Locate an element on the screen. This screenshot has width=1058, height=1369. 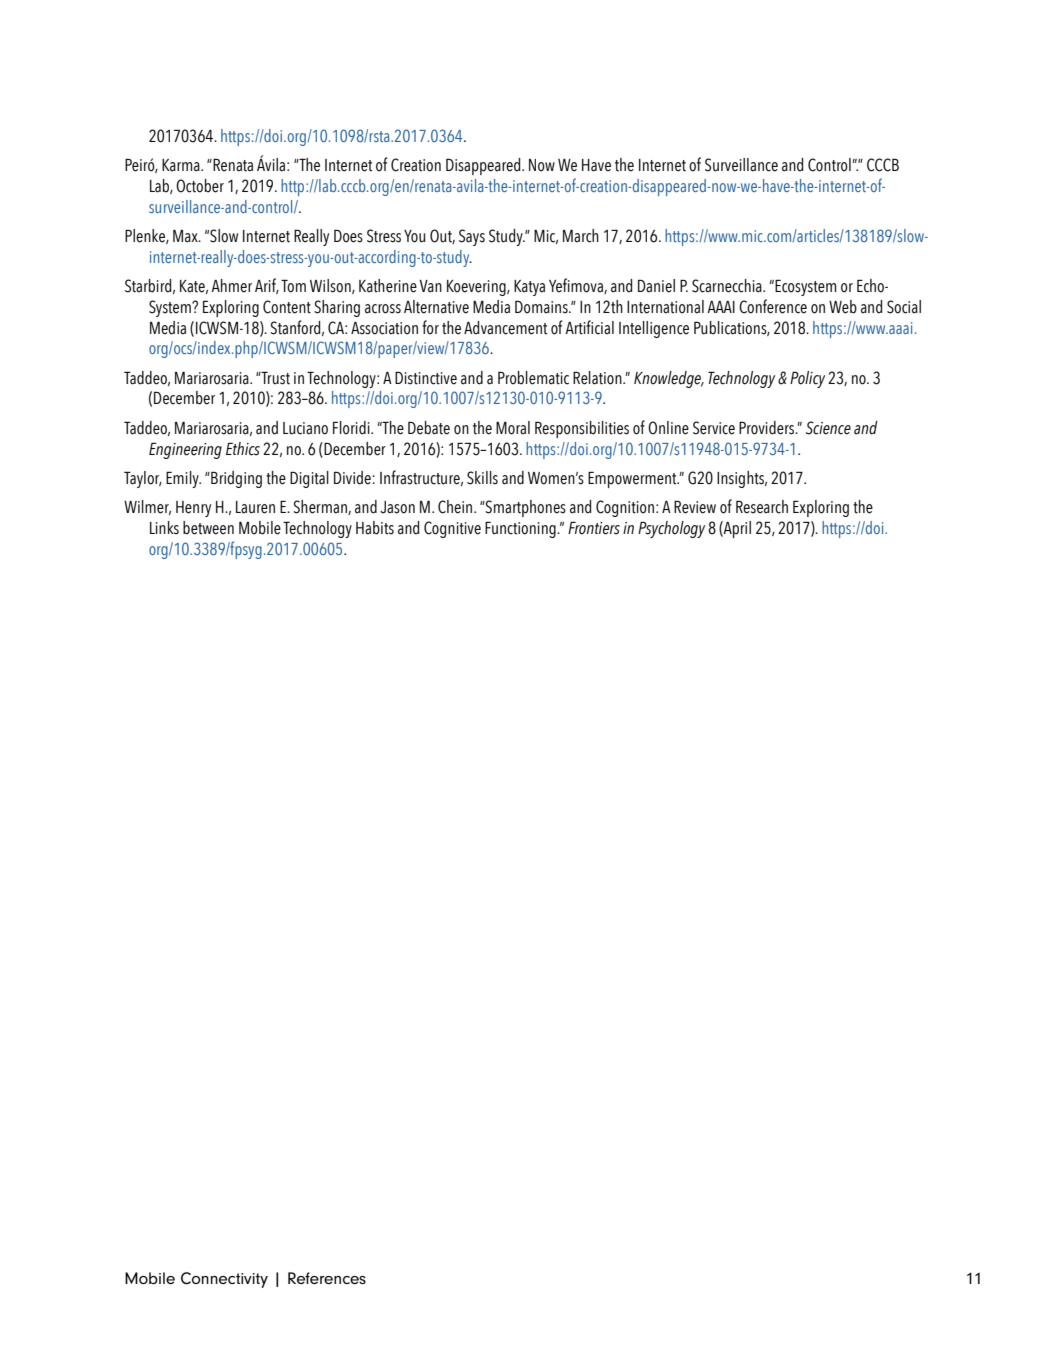
between is located at coordinates (208, 528).
